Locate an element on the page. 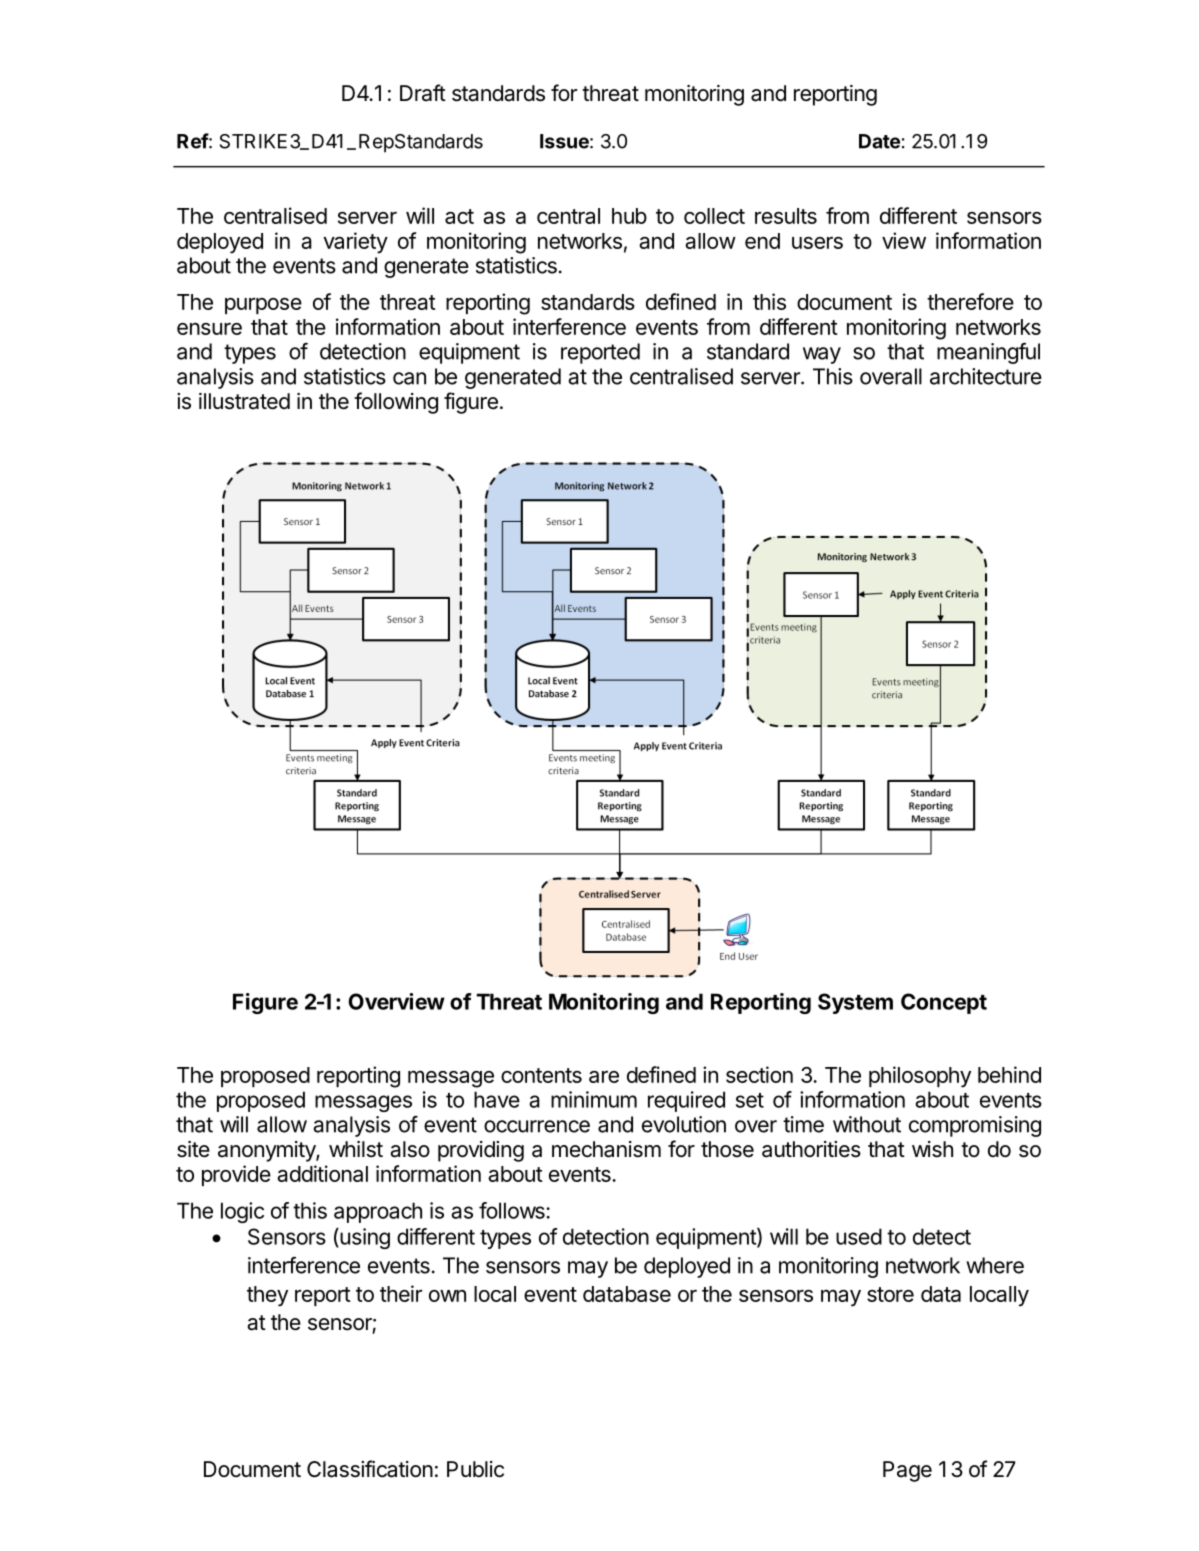  contents is located at coordinates (541, 1075).
